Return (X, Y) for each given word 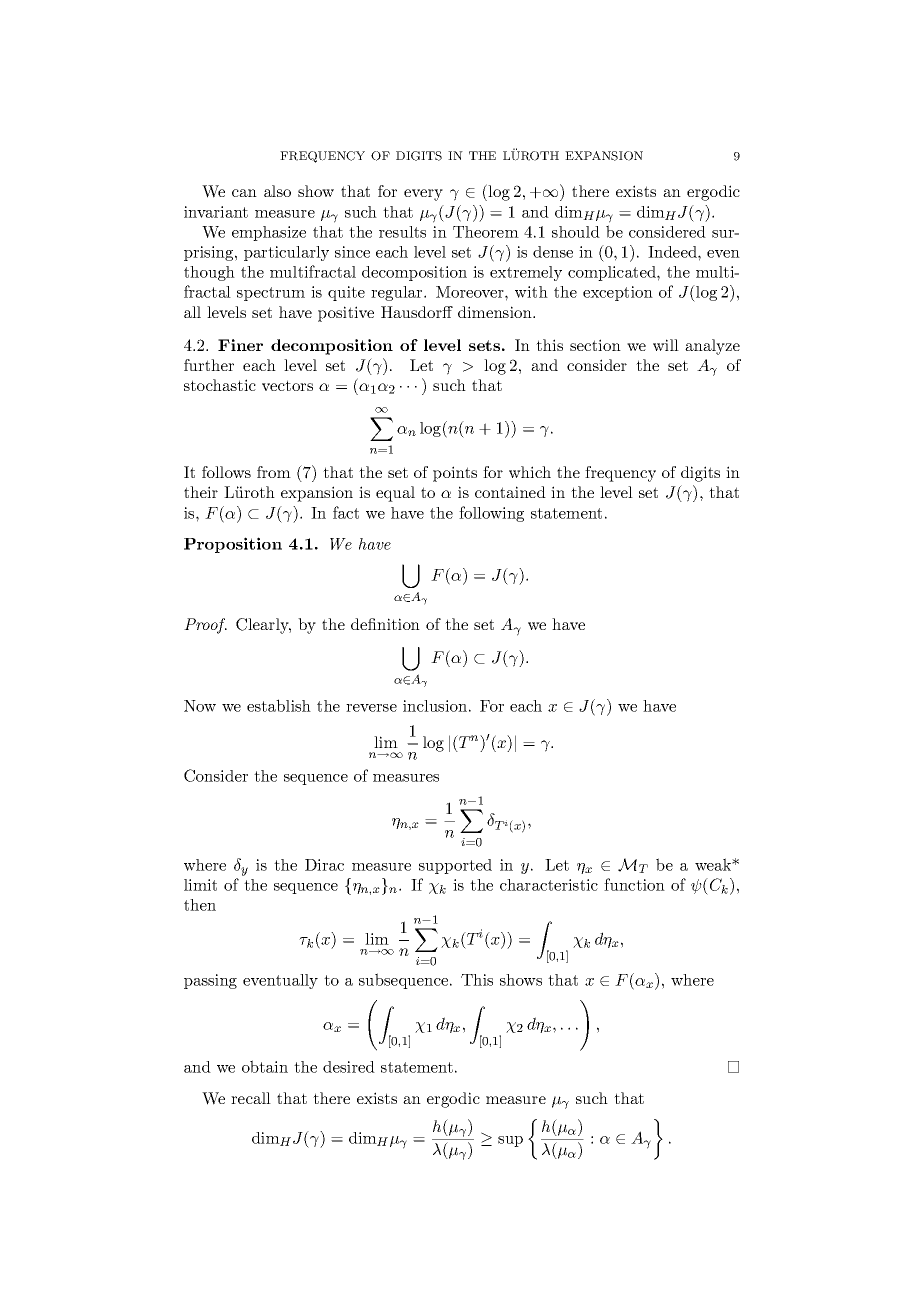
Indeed (673, 252)
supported (455, 866)
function (634, 884)
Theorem (486, 232)
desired (349, 1067)
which (530, 472)
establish (279, 705)
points (455, 474)
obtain (265, 1066)
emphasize (269, 233)
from (274, 472)
